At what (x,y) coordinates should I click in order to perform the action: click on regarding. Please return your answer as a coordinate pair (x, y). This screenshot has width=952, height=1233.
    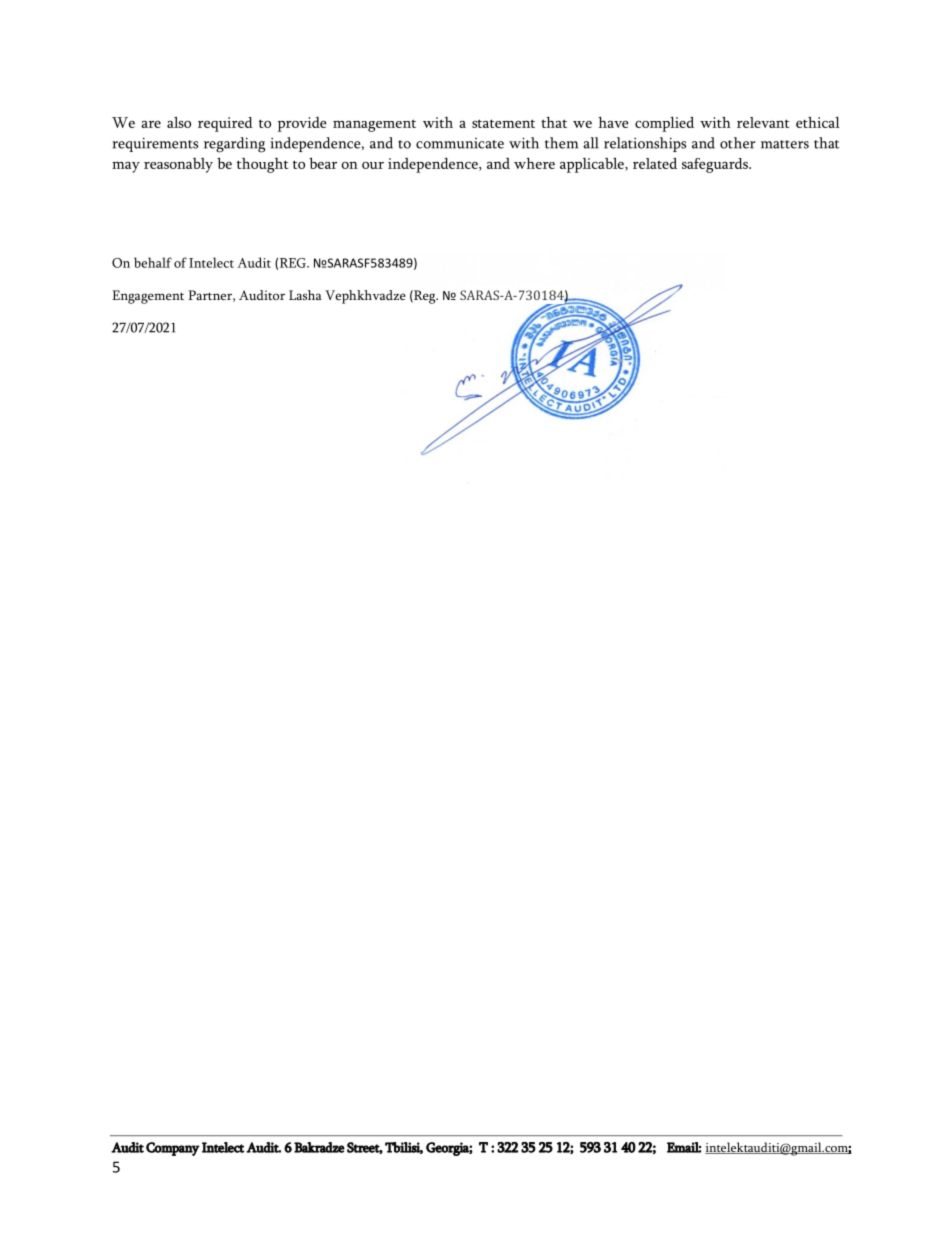
    Looking at the image, I should click on (234, 145).
